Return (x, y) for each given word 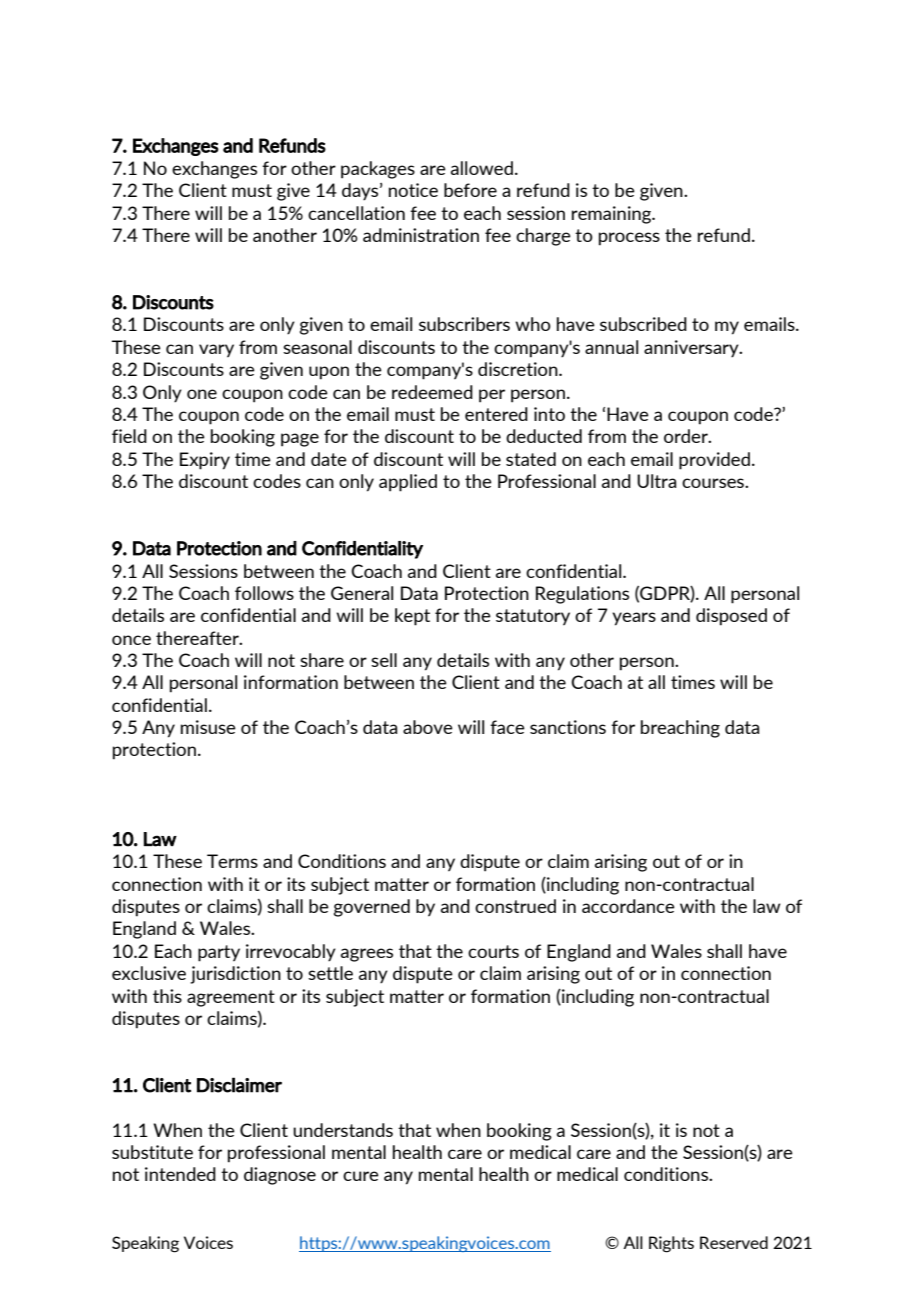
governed (372, 908)
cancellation (356, 213)
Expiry (205, 461)
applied (408, 483)
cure (361, 1176)
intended (180, 1174)
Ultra (656, 481)
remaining (613, 215)
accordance (628, 906)
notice (413, 190)
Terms (232, 861)
